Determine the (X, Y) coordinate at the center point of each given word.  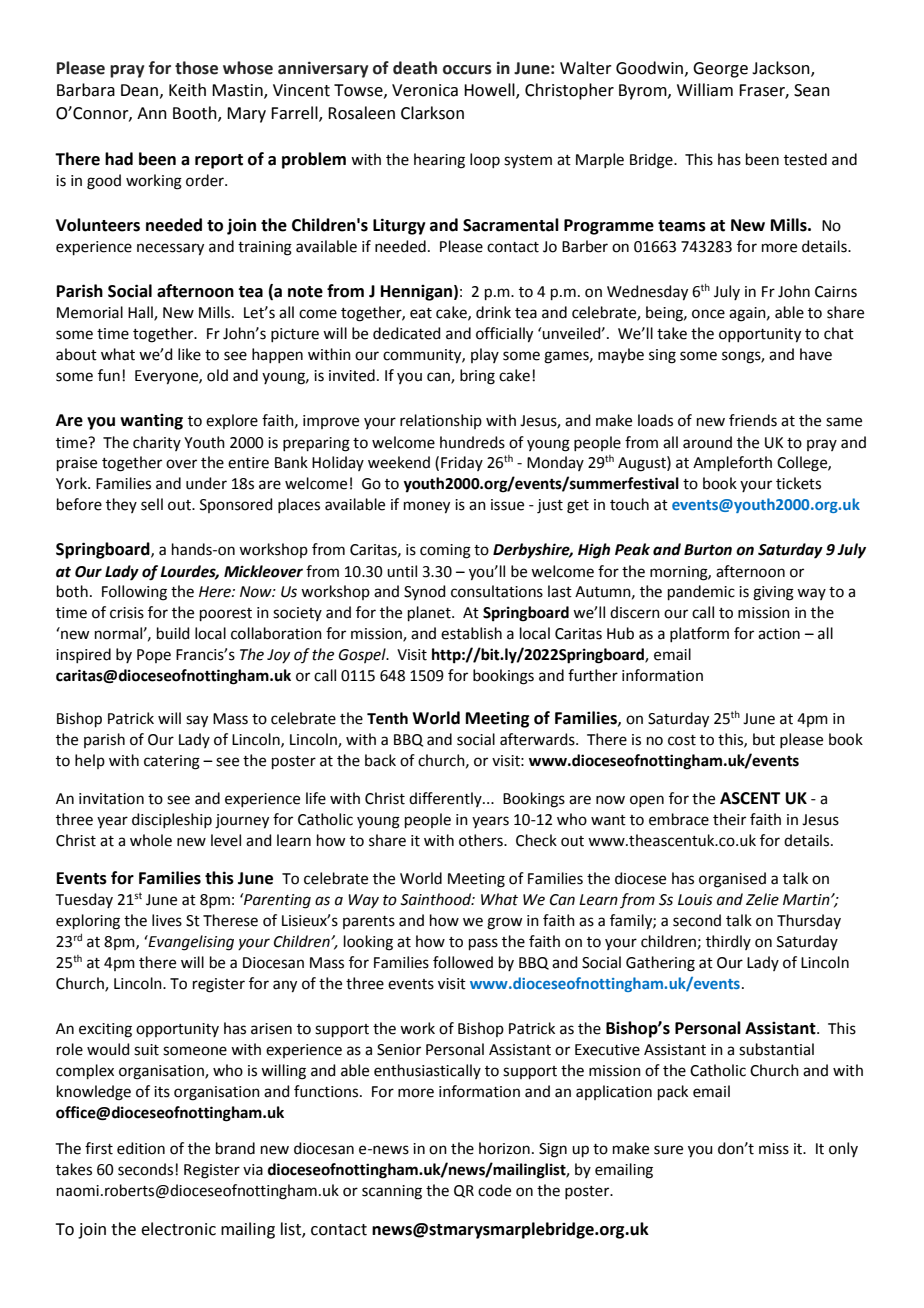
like (189, 354)
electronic (178, 1229)
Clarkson (432, 113)
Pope (154, 656)
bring (477, 377)
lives (167, 920)
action (779, 634)
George (720, 70)
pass (483, 944)
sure (668, 1150)
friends (753, 420)
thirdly (728, 942)
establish (471, 633)
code (494, 1190)
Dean (139, 90)
